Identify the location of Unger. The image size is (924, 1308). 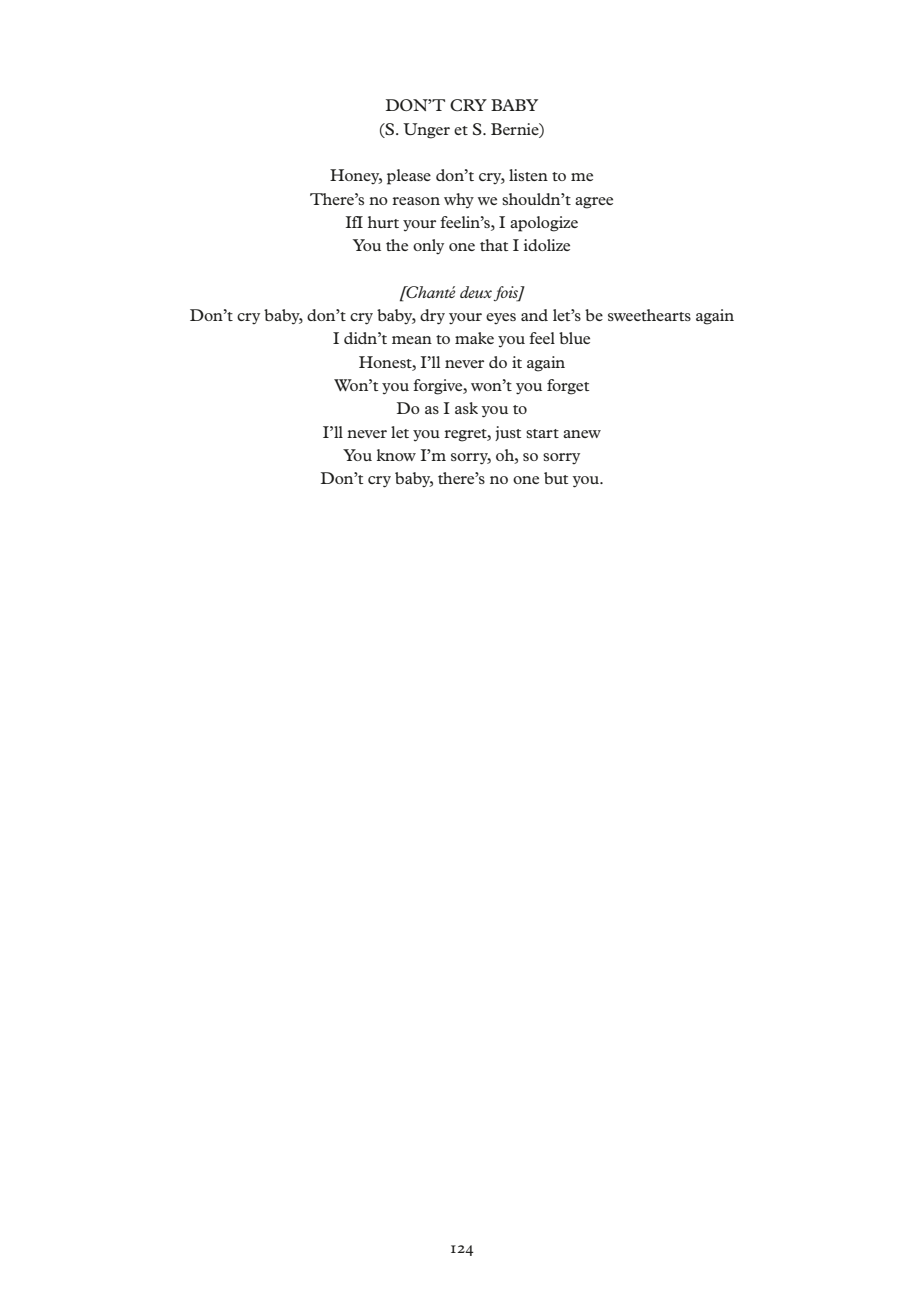
(426, 131).
